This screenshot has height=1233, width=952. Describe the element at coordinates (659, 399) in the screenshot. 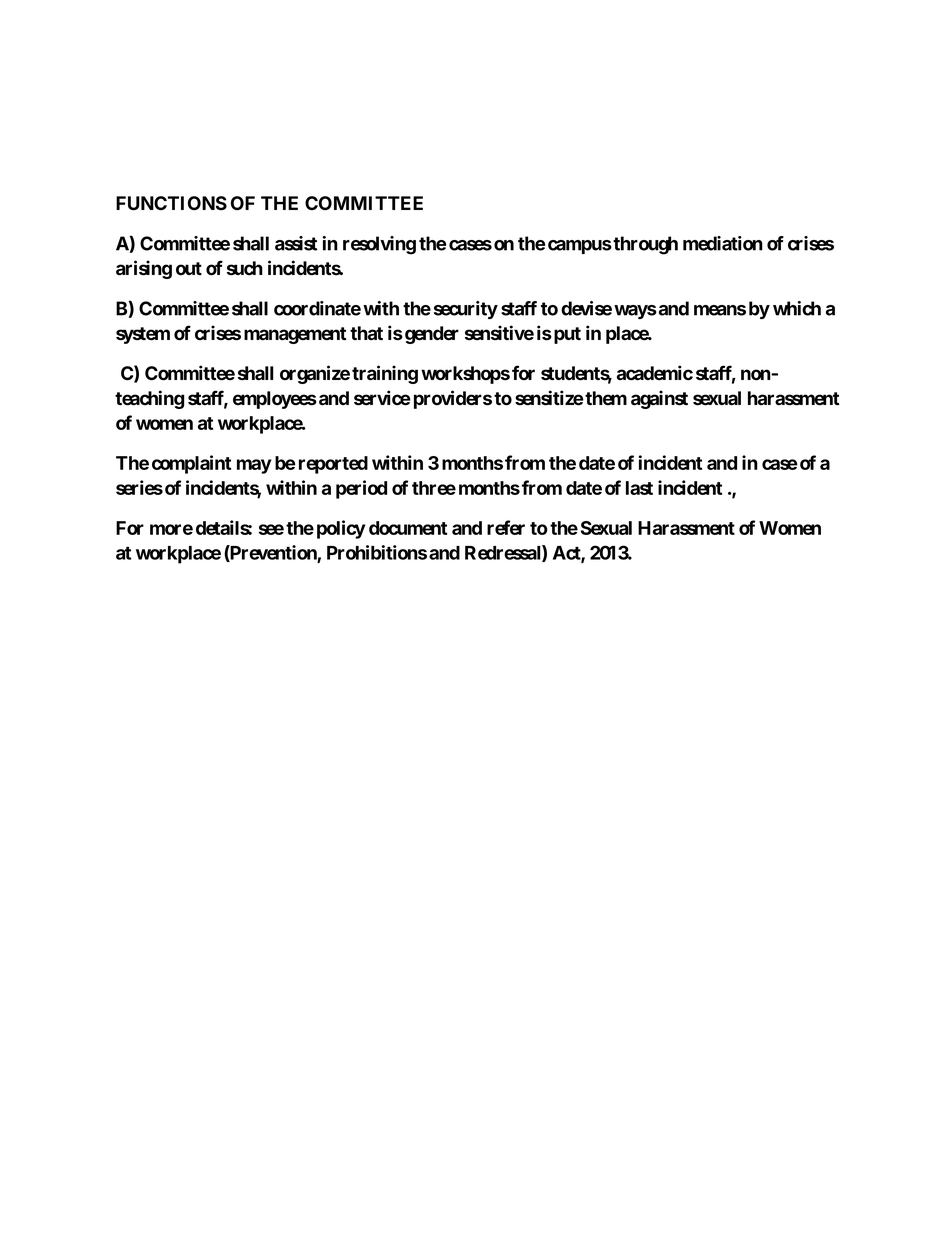

I see `against` at that location.
